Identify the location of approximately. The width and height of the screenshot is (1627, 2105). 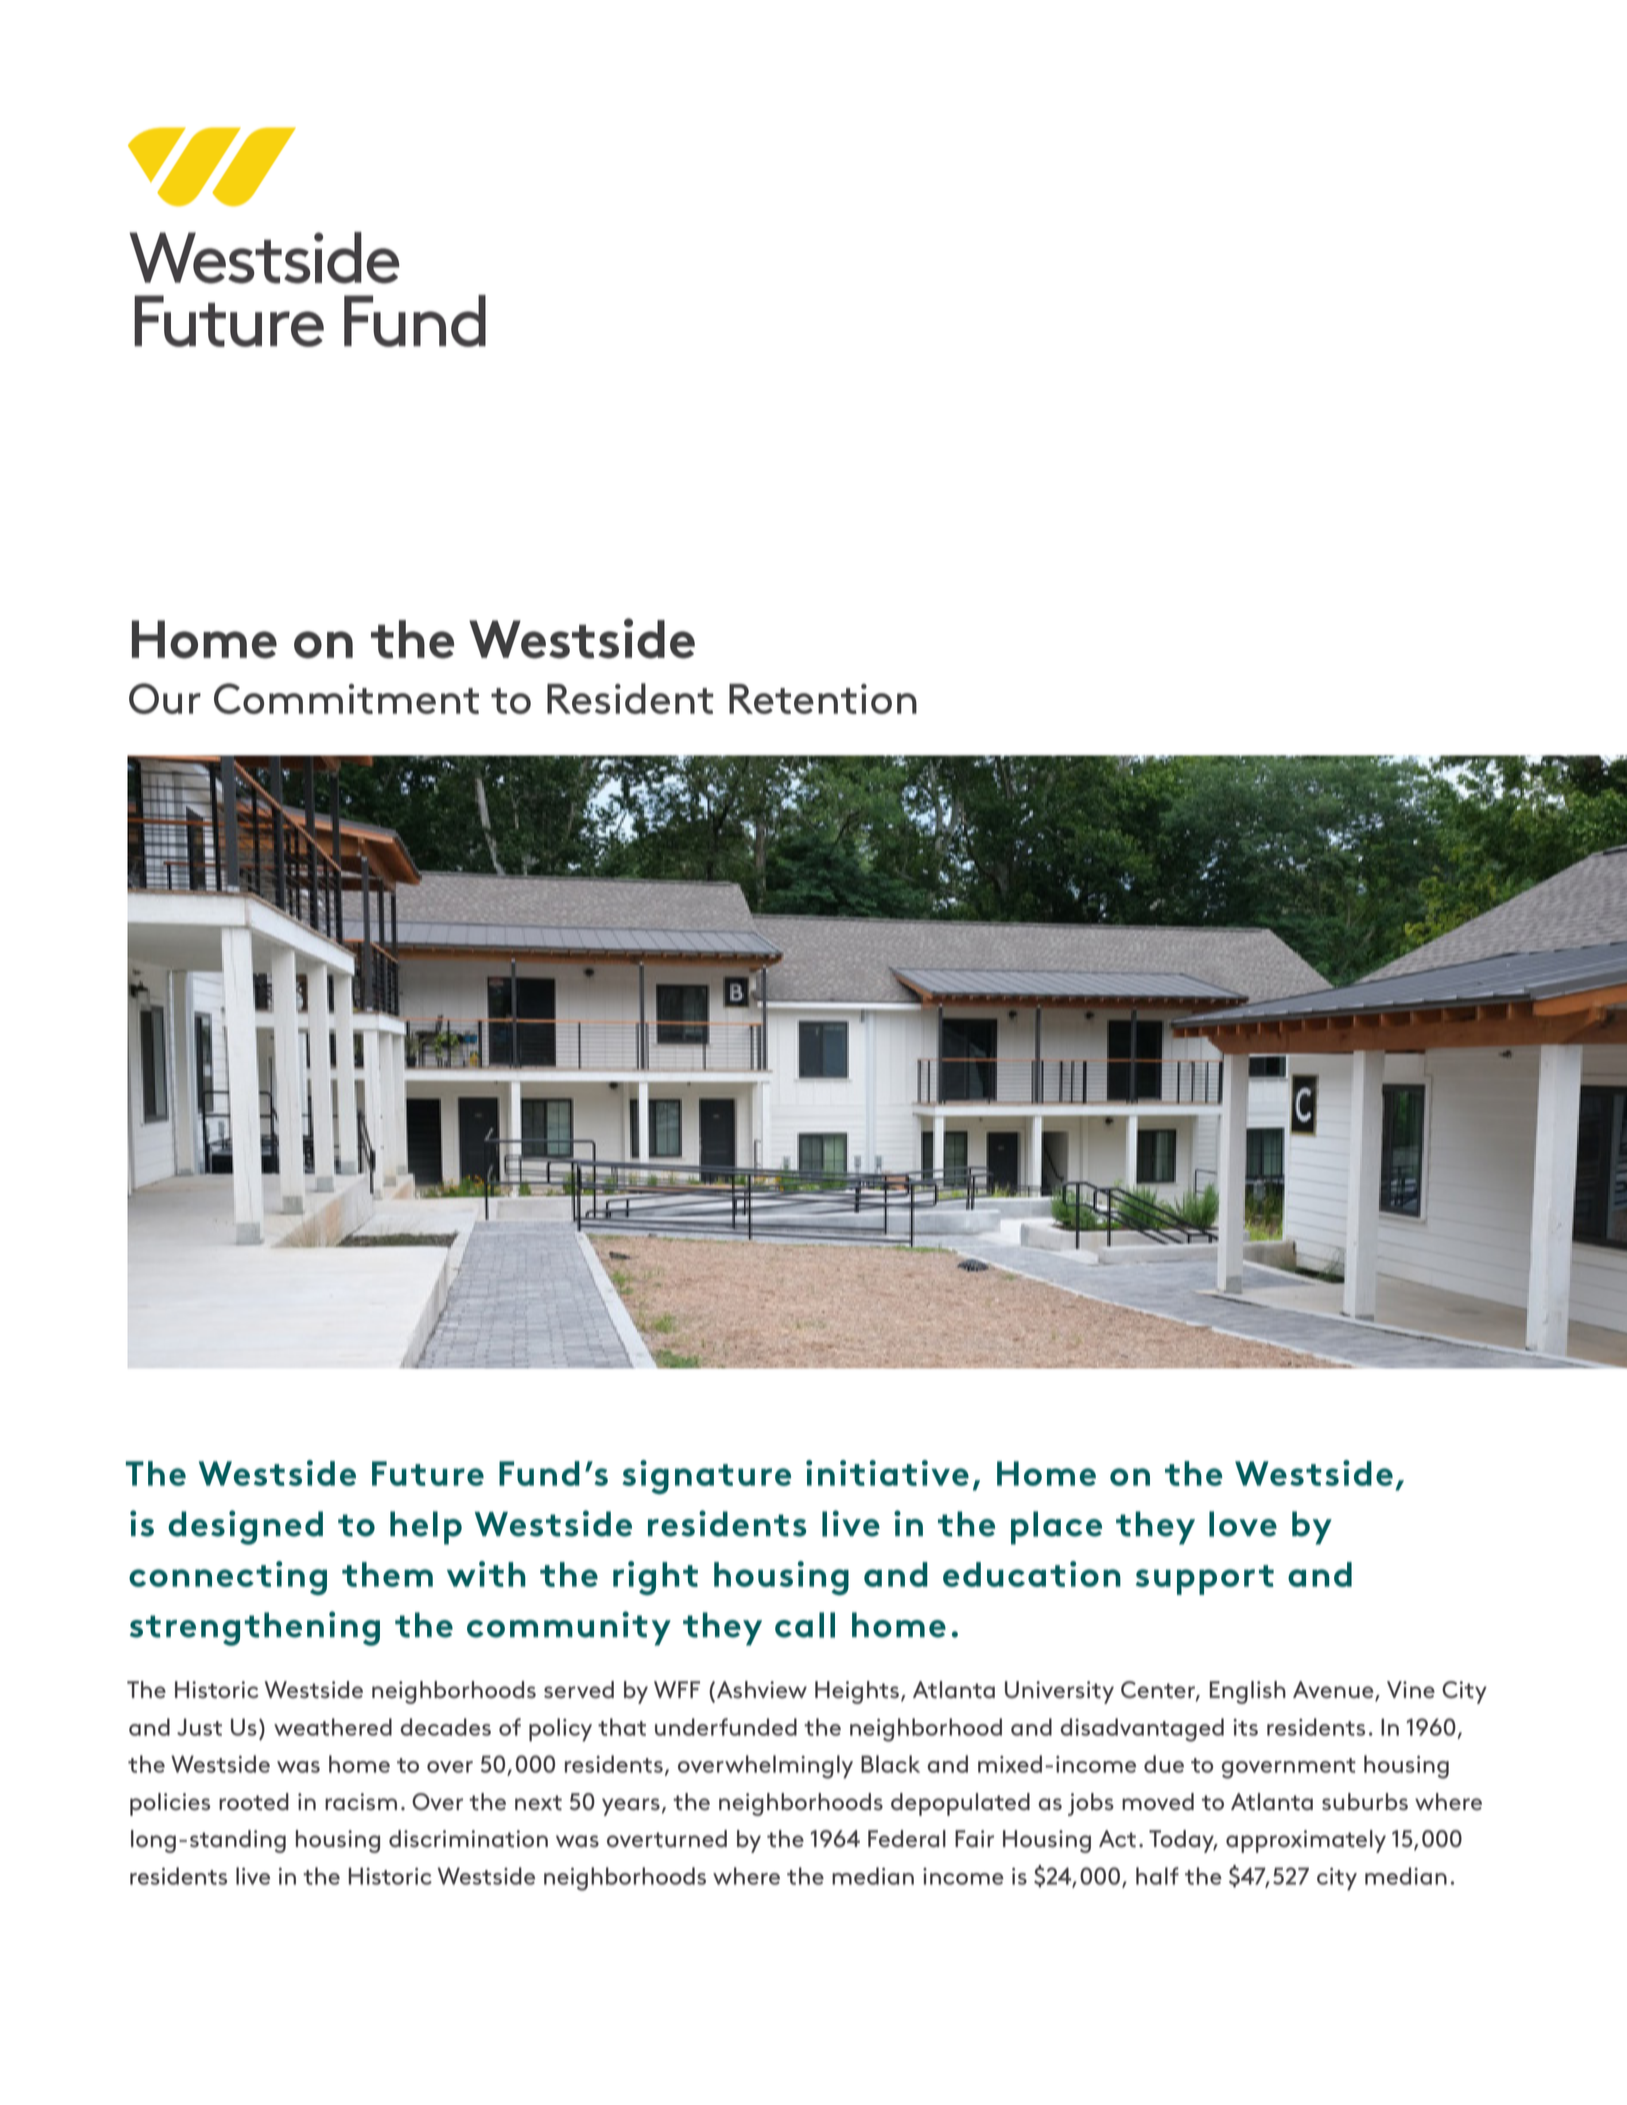
(1306, 1841).
